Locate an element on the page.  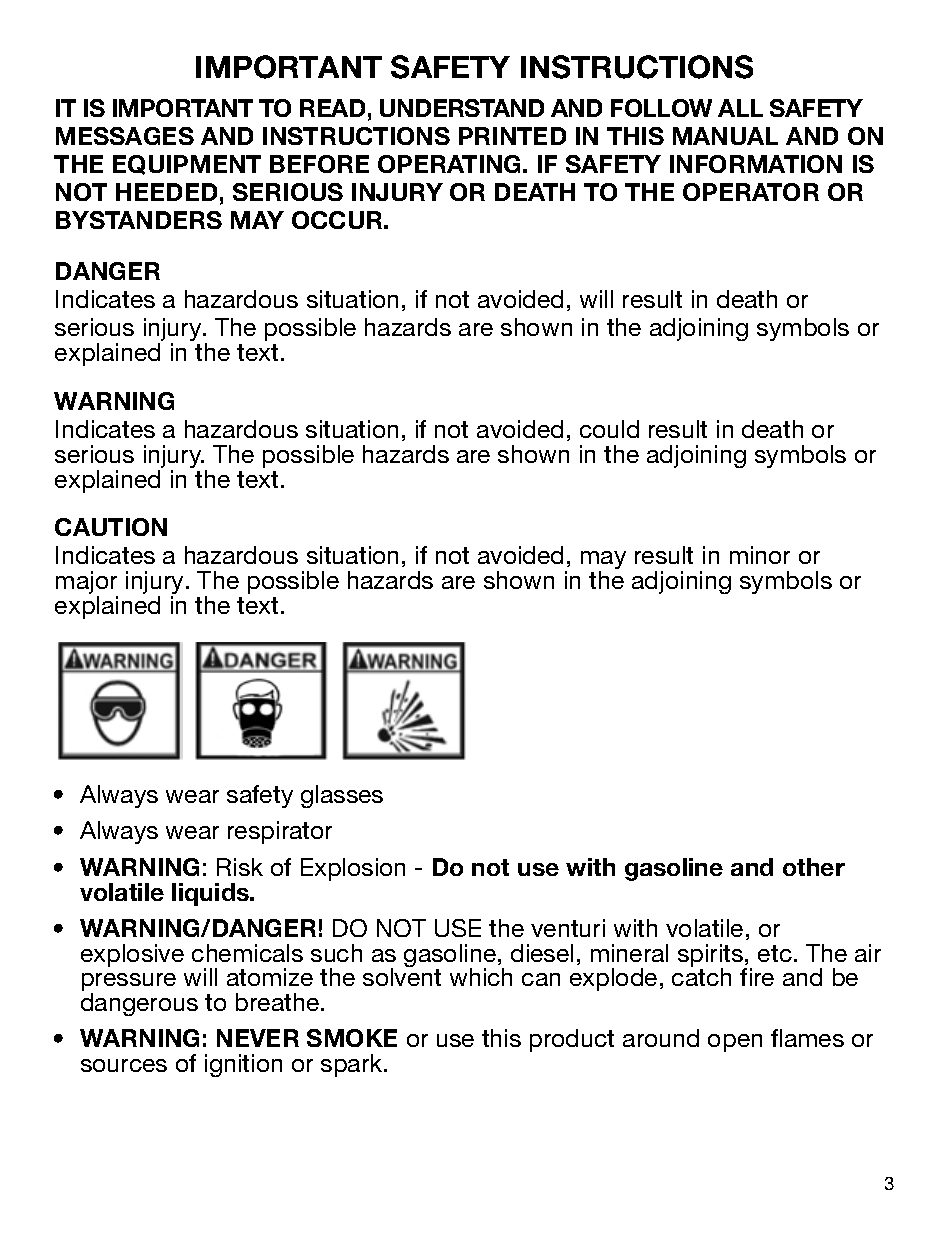
PRINTED is located at coordinates (512, 136).
